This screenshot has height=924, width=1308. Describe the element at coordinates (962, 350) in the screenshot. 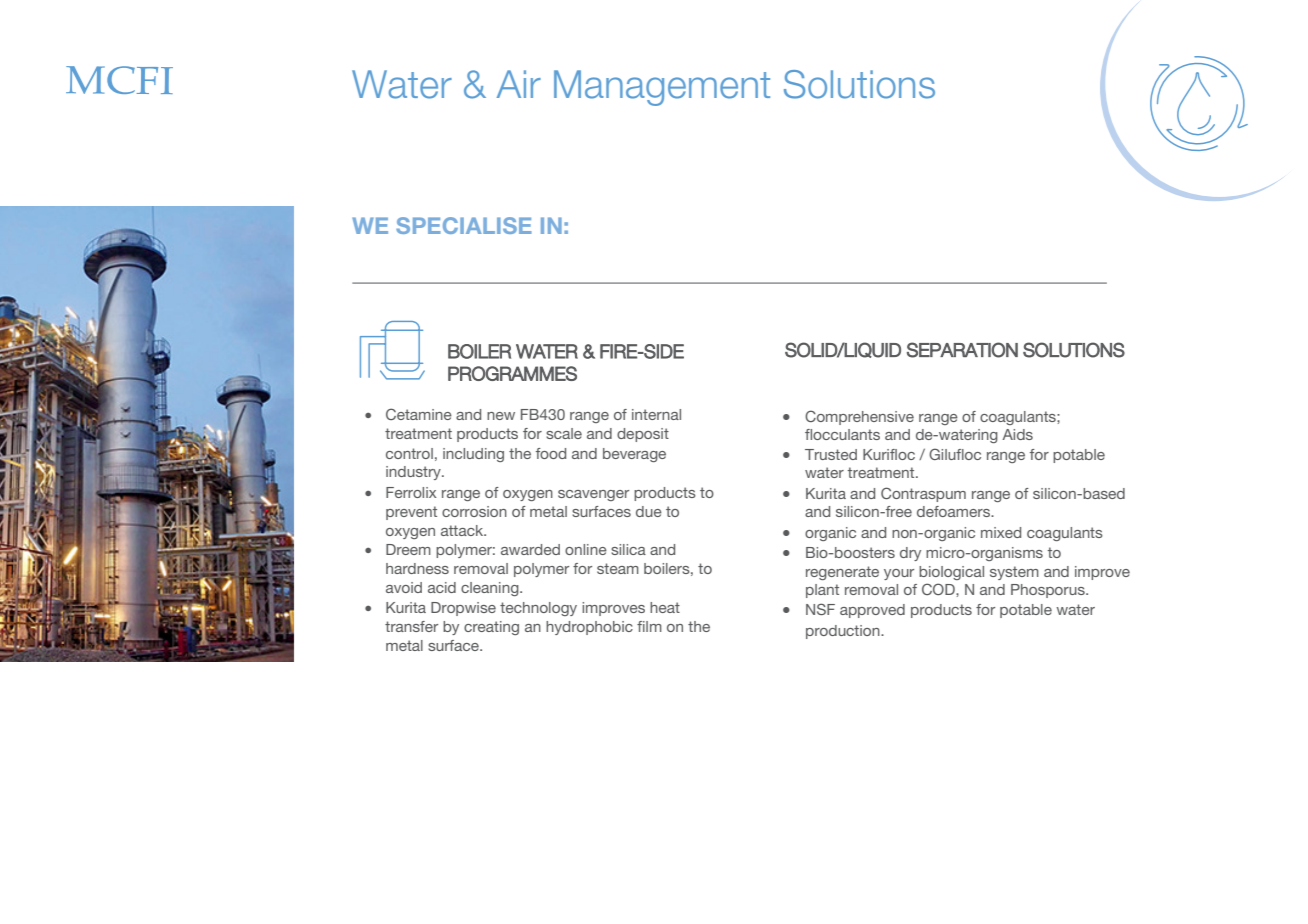

I see `SEPARATION` at that location.
